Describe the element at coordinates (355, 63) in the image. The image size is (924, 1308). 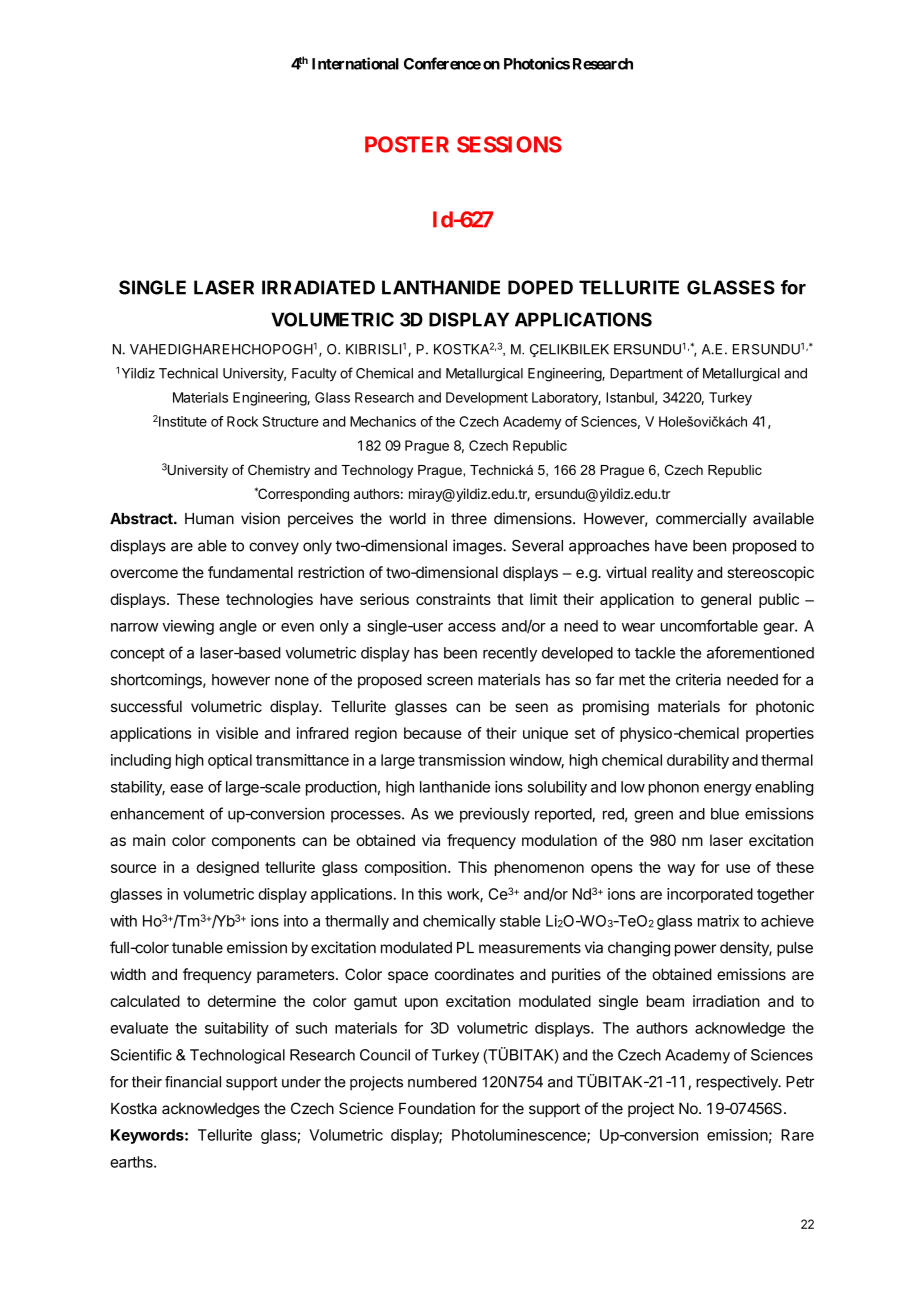
I see `International` at that location.
